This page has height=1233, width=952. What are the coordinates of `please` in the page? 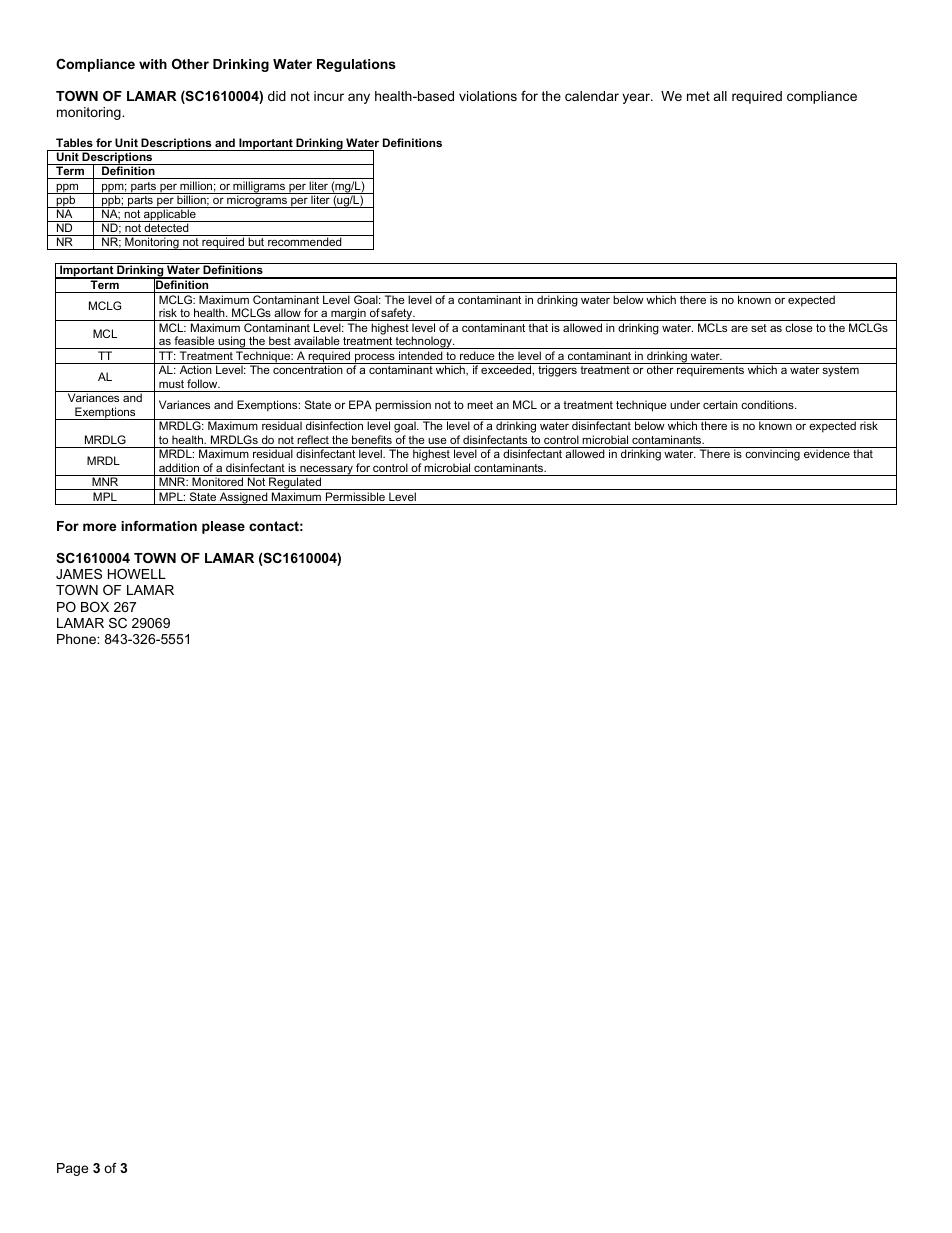 It's located at (223, 527).
